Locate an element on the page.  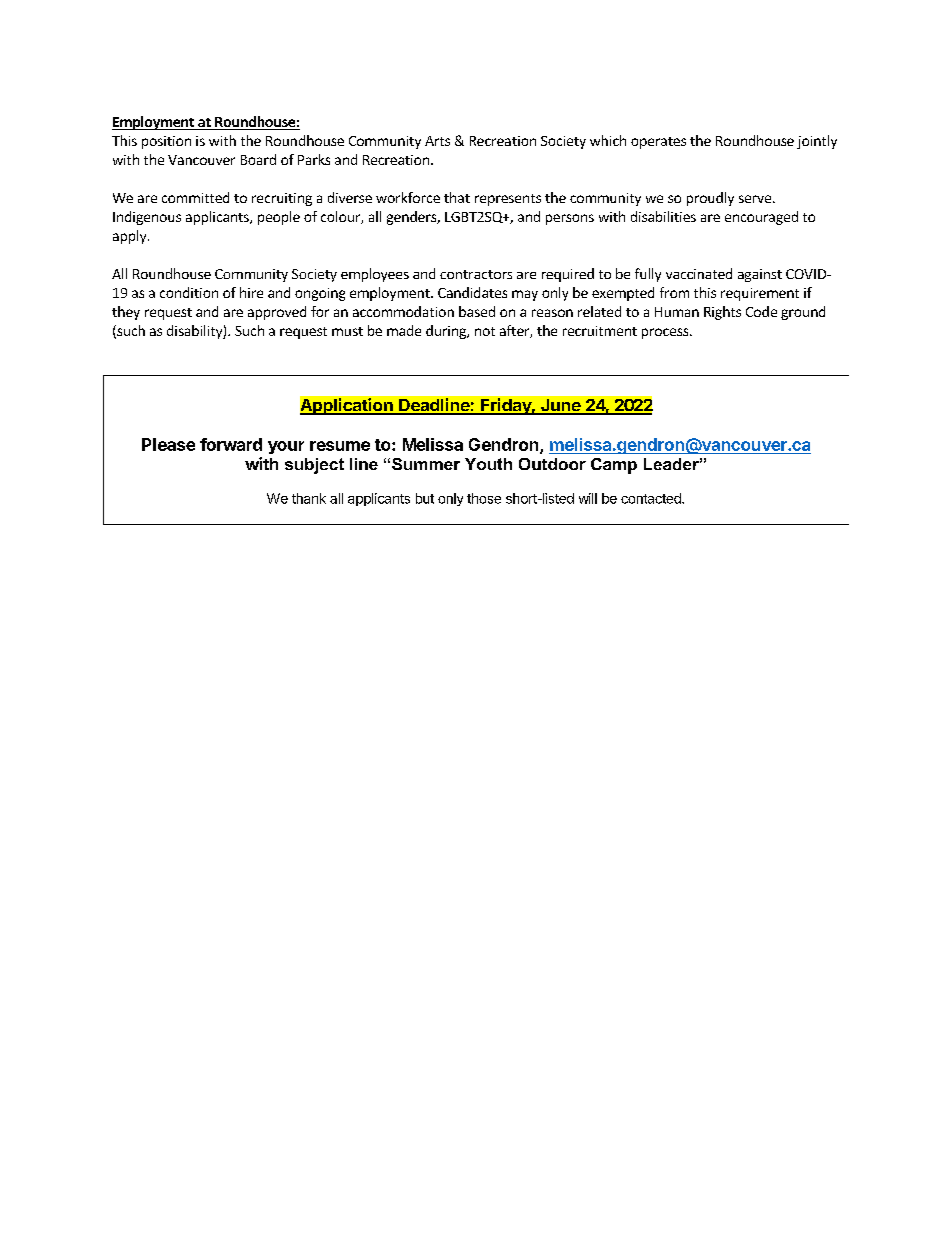
condition is located at coordinates (189, 292).
